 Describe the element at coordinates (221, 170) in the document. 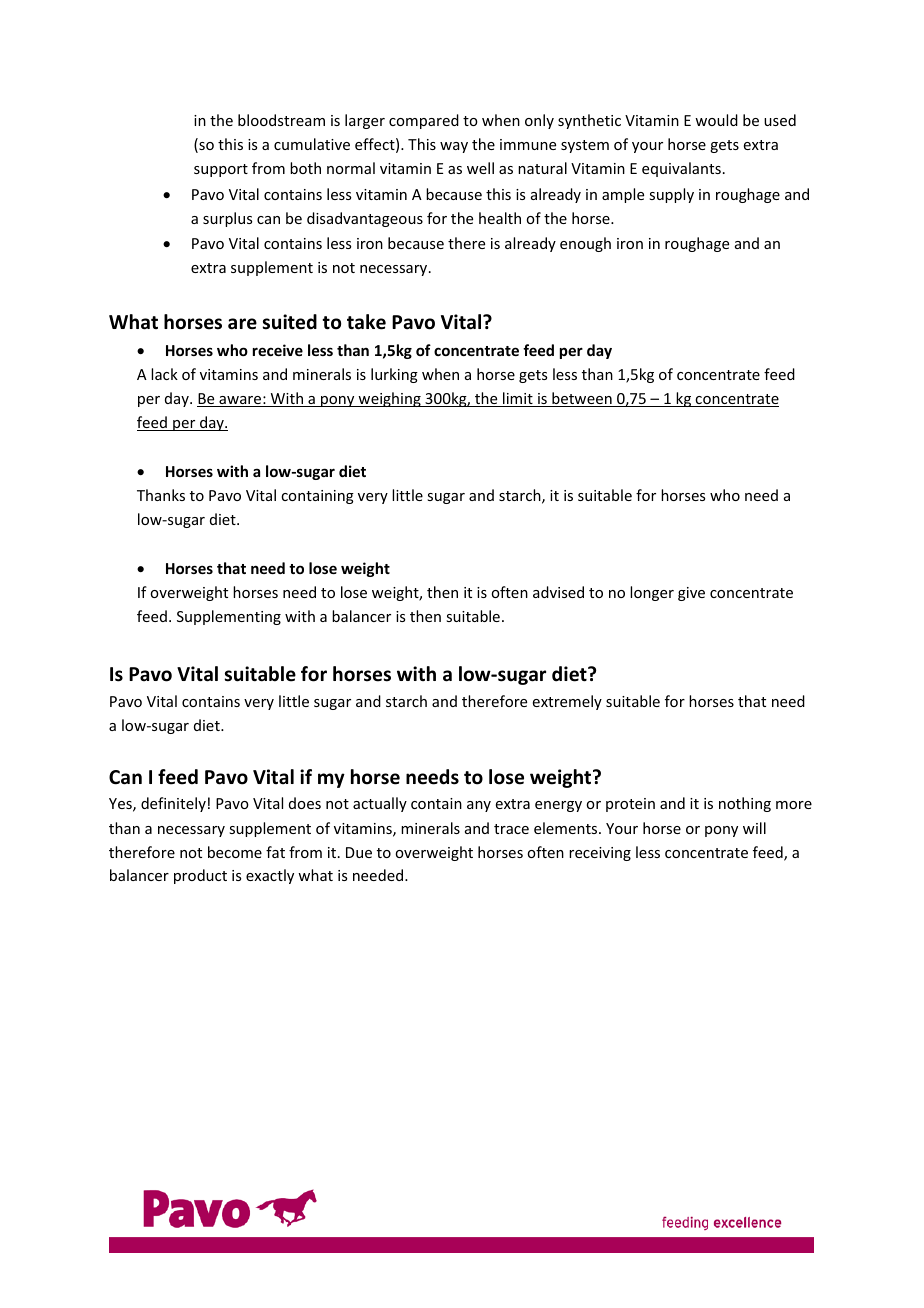

I see `support` at that location.
